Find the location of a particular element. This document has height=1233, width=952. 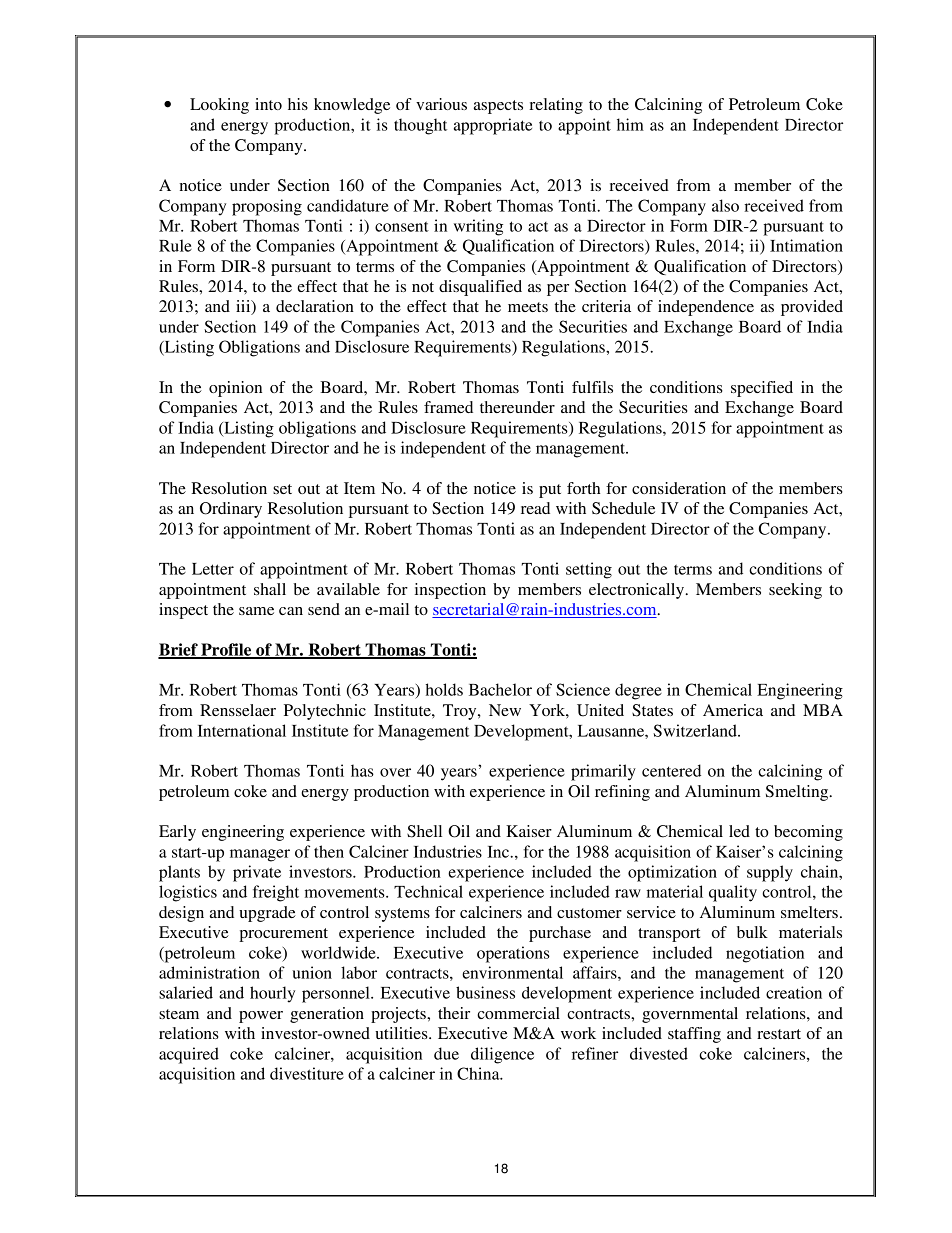

appropriate is located at coordinates (493, 126).
